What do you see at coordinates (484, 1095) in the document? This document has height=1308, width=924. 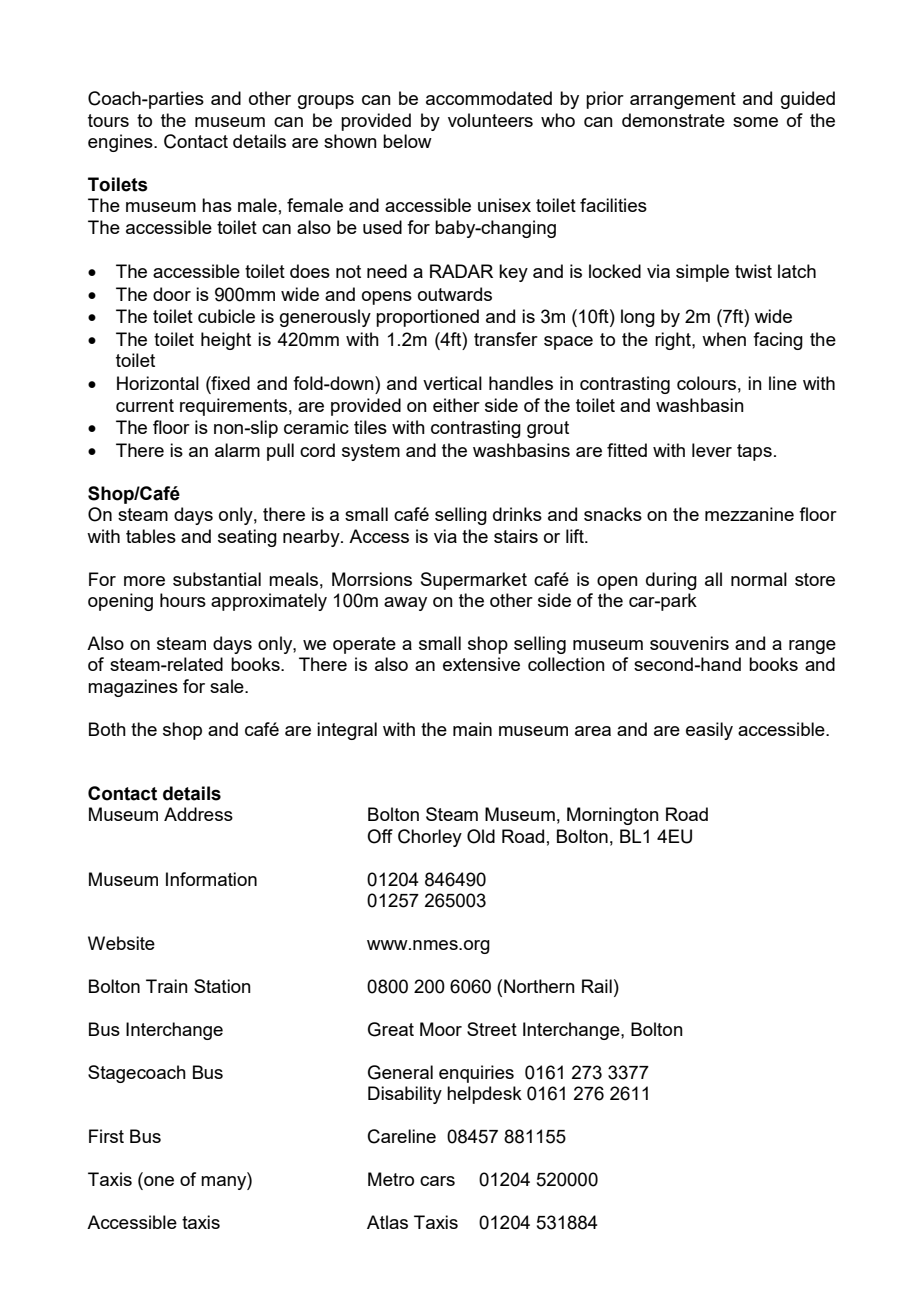 I see `helpdesk` at bounding box center [484, 1095].
